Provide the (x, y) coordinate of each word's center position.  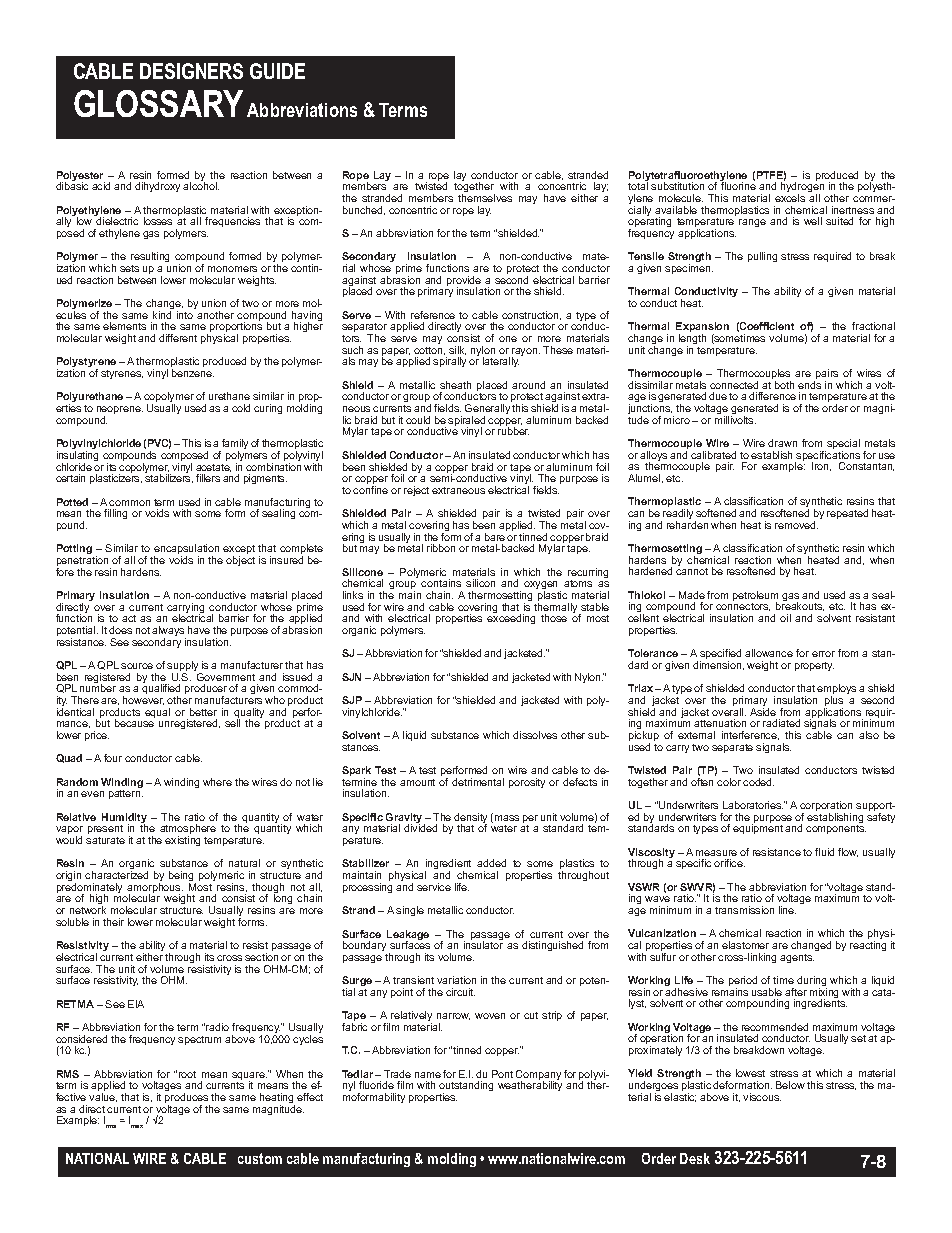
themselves (485, 198)
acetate (213, 468)
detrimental (478, 782)
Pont (502, 1074)
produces (187, 1099)
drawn (782, 443)
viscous (762, 1097)
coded (758, 782)
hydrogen (802, 187)
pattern (126, 794)
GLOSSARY (158, 103)
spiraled (466, 422)
